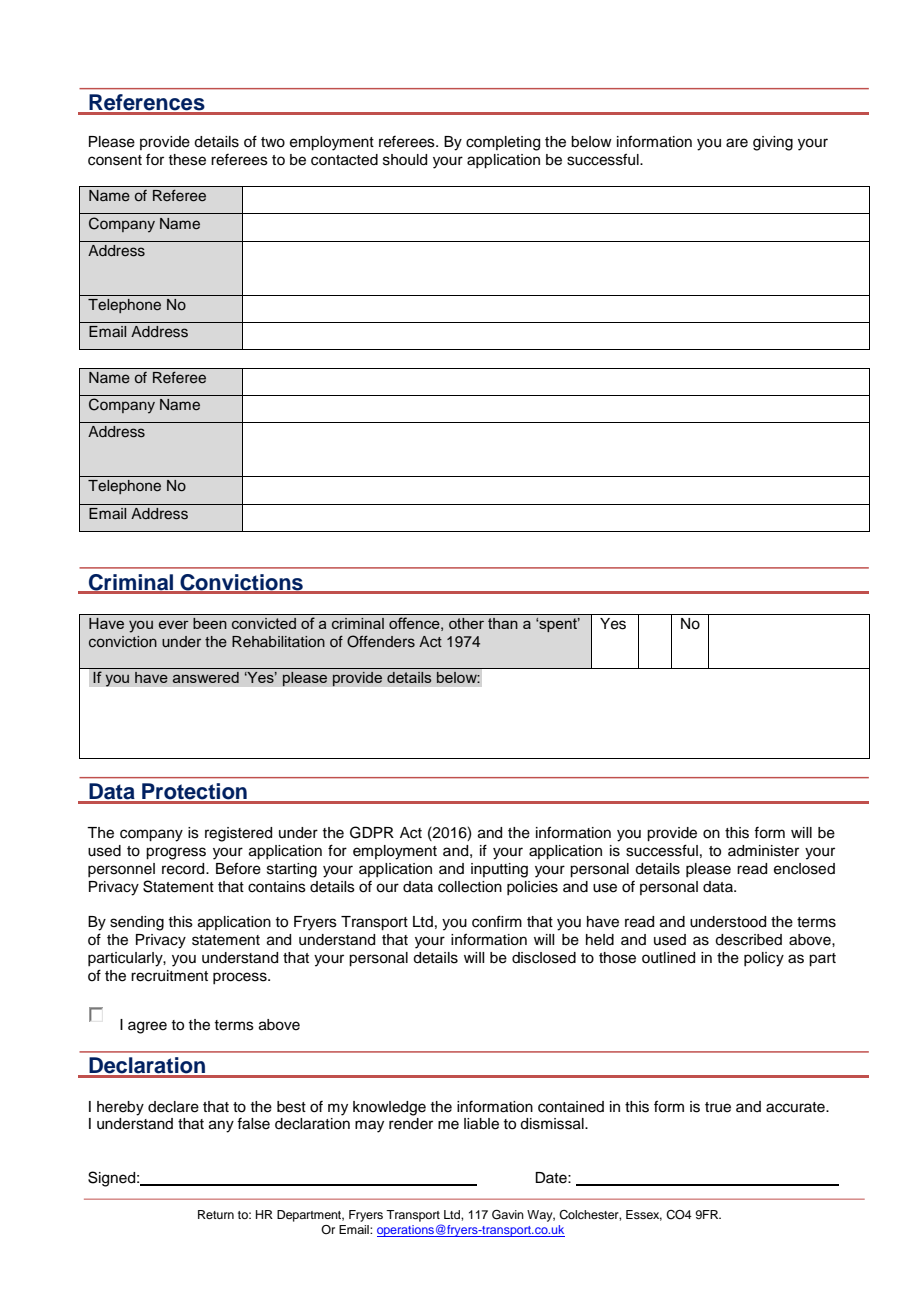 This screenshot has height=1307, width=924. Describe the element at coordinates (137, 923) in the screenshot. I see `sending` at that location.
